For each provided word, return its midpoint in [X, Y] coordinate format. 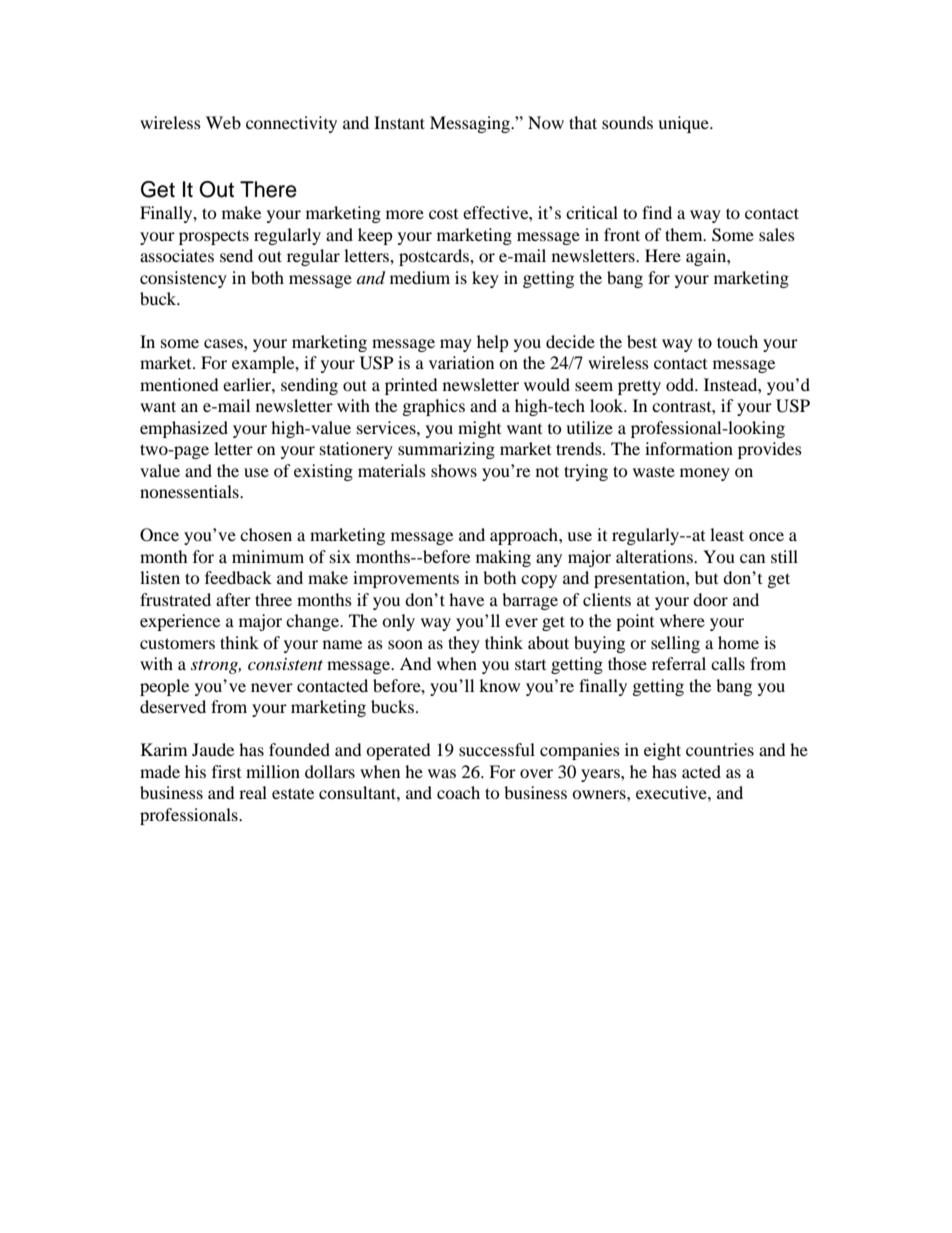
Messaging [471, 124]
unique [684, 124]
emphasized [184, 429]
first [226, 771]
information [689, 448]
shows [454, 470]
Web [223, 122]
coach [458, 792]
